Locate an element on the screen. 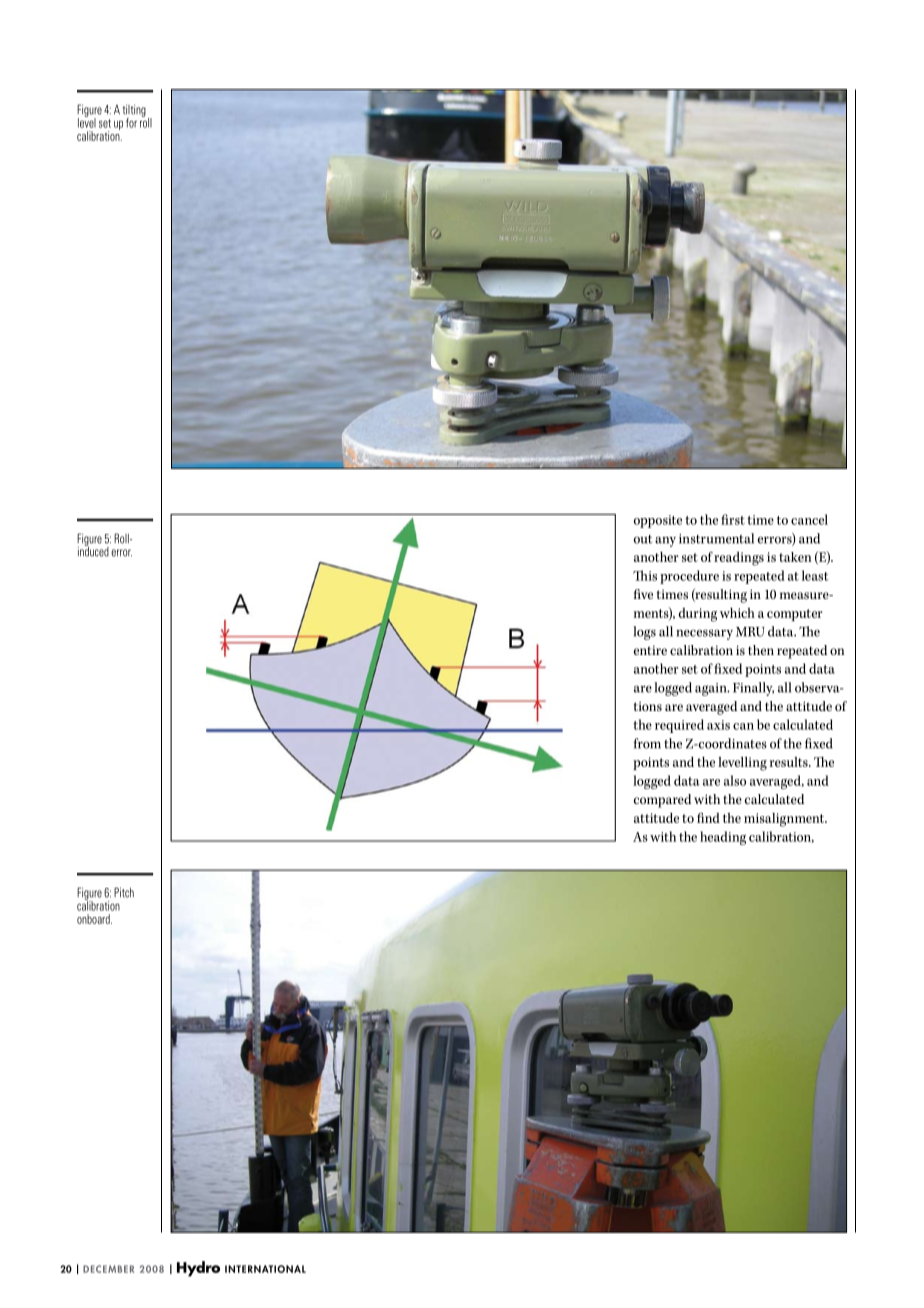 This screenshot has height=1308, width=924. instrumental is located at coordinates (716, 538).
